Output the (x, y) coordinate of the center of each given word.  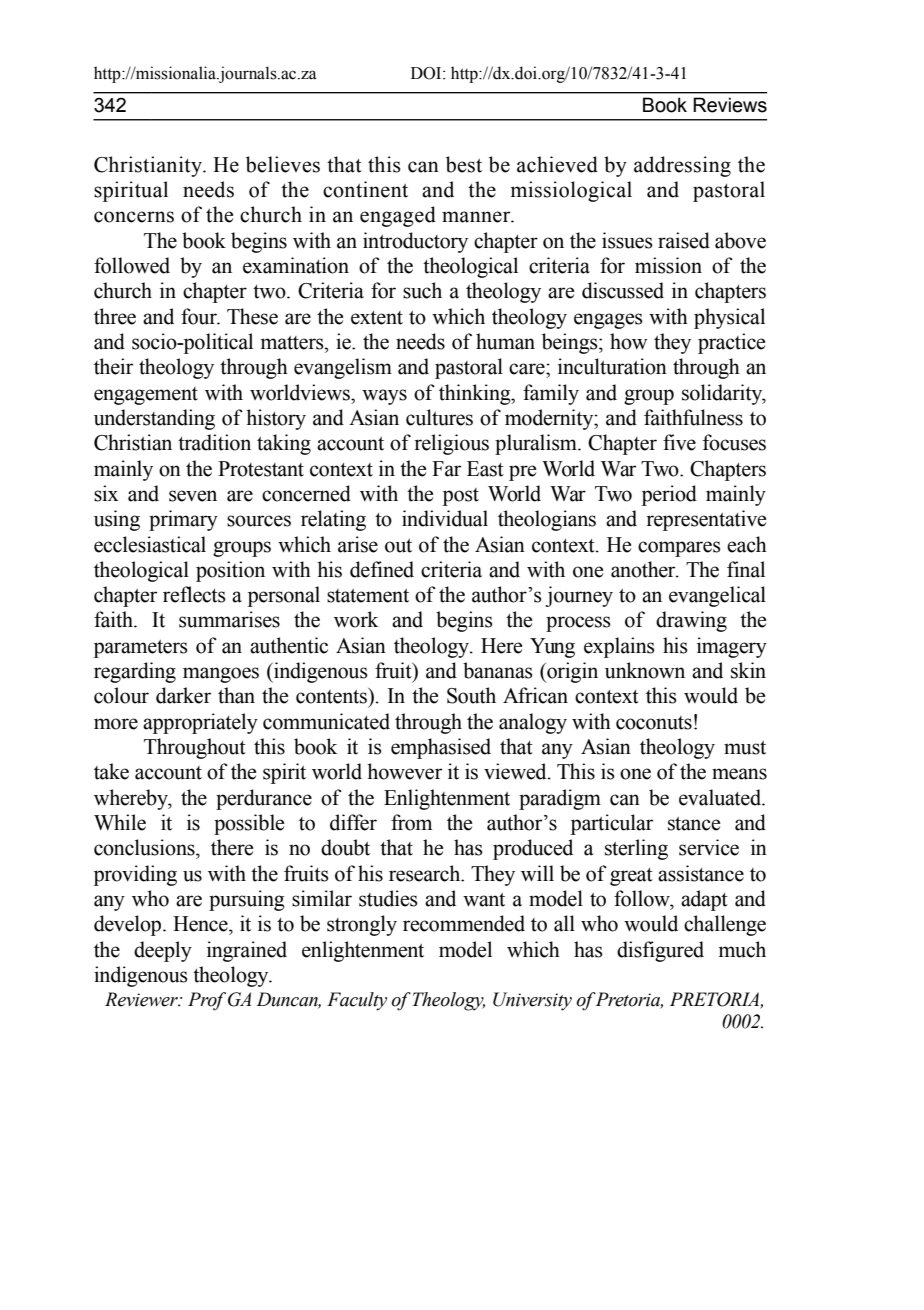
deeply (163, 951)
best (464, 164)
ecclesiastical (150, 544)
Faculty (357, 1001)
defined (382, 569)
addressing (682, 166)
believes (283, 164)
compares (679, 549)
